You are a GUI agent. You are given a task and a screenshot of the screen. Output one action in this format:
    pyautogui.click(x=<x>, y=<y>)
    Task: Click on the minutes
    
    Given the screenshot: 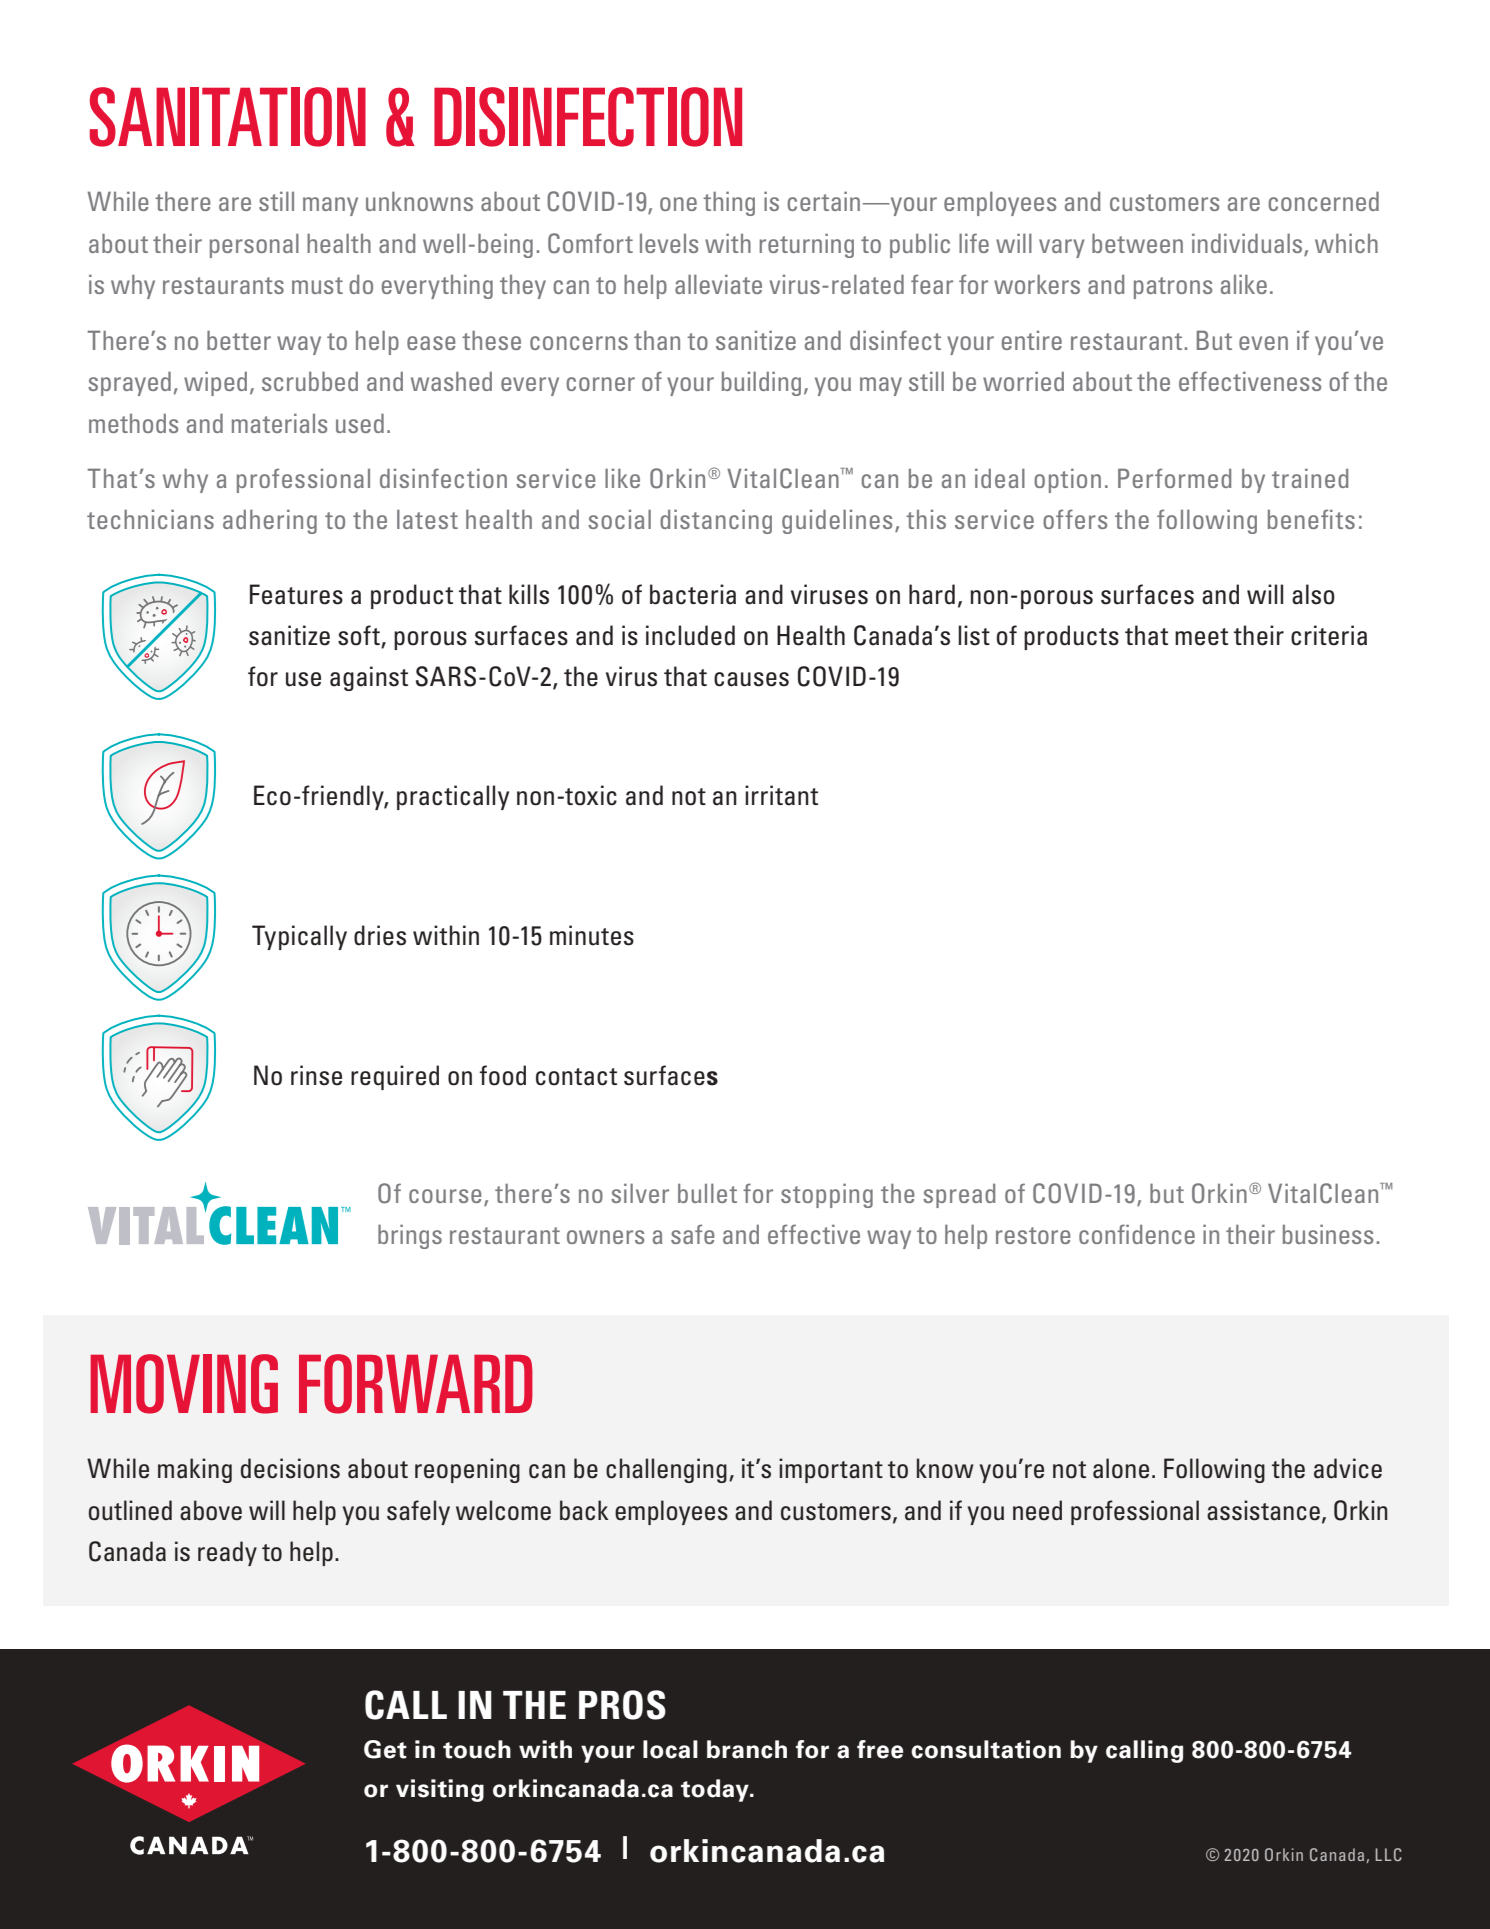 What is the action you would take?
    pyautogui.click(x=592, y=935)
